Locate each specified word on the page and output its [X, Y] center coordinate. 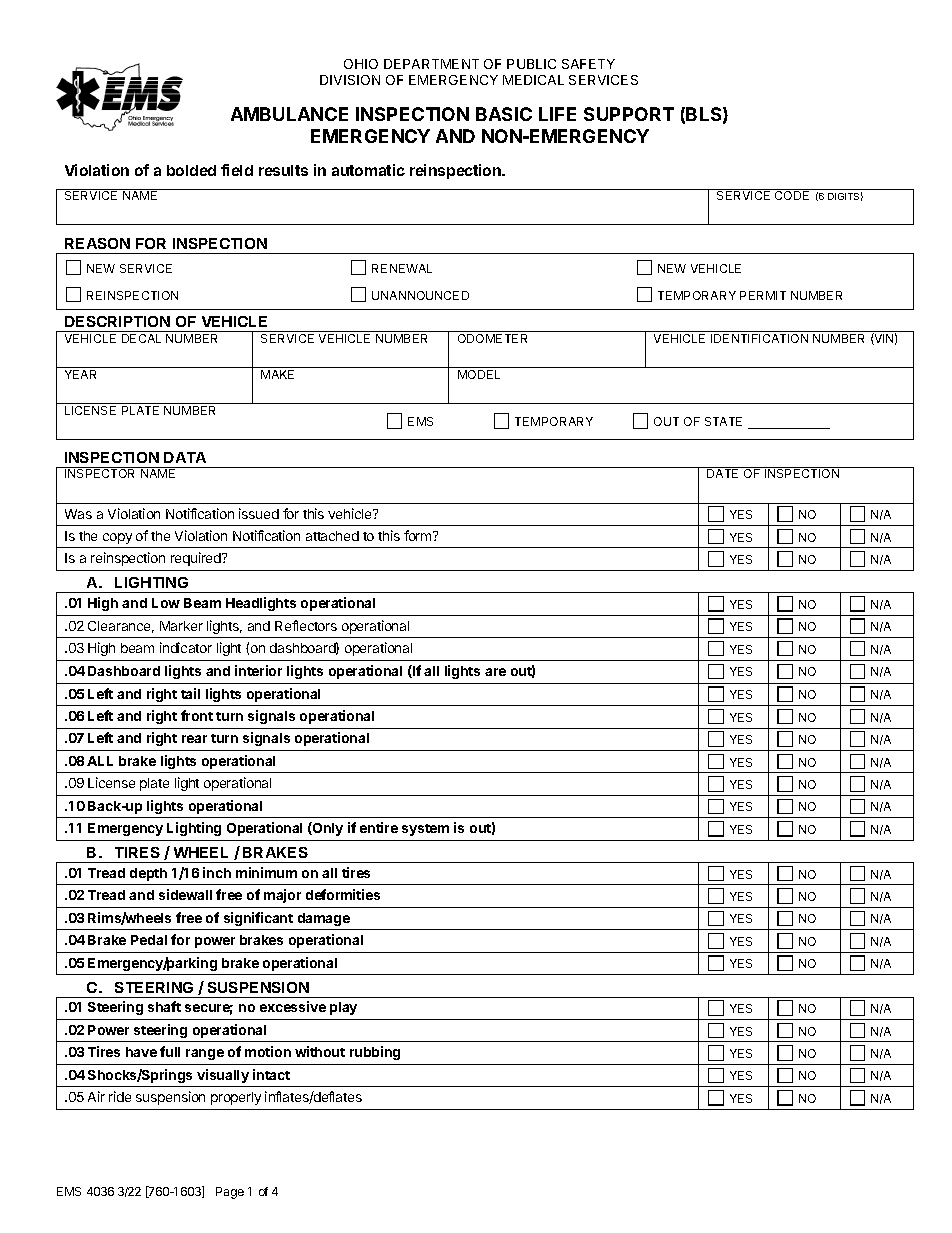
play [343, 1008]
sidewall [185, 894]
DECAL [141, 338]
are [495, 672]
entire [379, 827]
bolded [191, 170]
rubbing [375, 1053]
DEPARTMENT [431, 64]
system [425, 830]
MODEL [479, 374]
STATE [723, 421]
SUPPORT [629, 114]
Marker [181, 626]
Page [230, 1193]
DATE [722, 473]
